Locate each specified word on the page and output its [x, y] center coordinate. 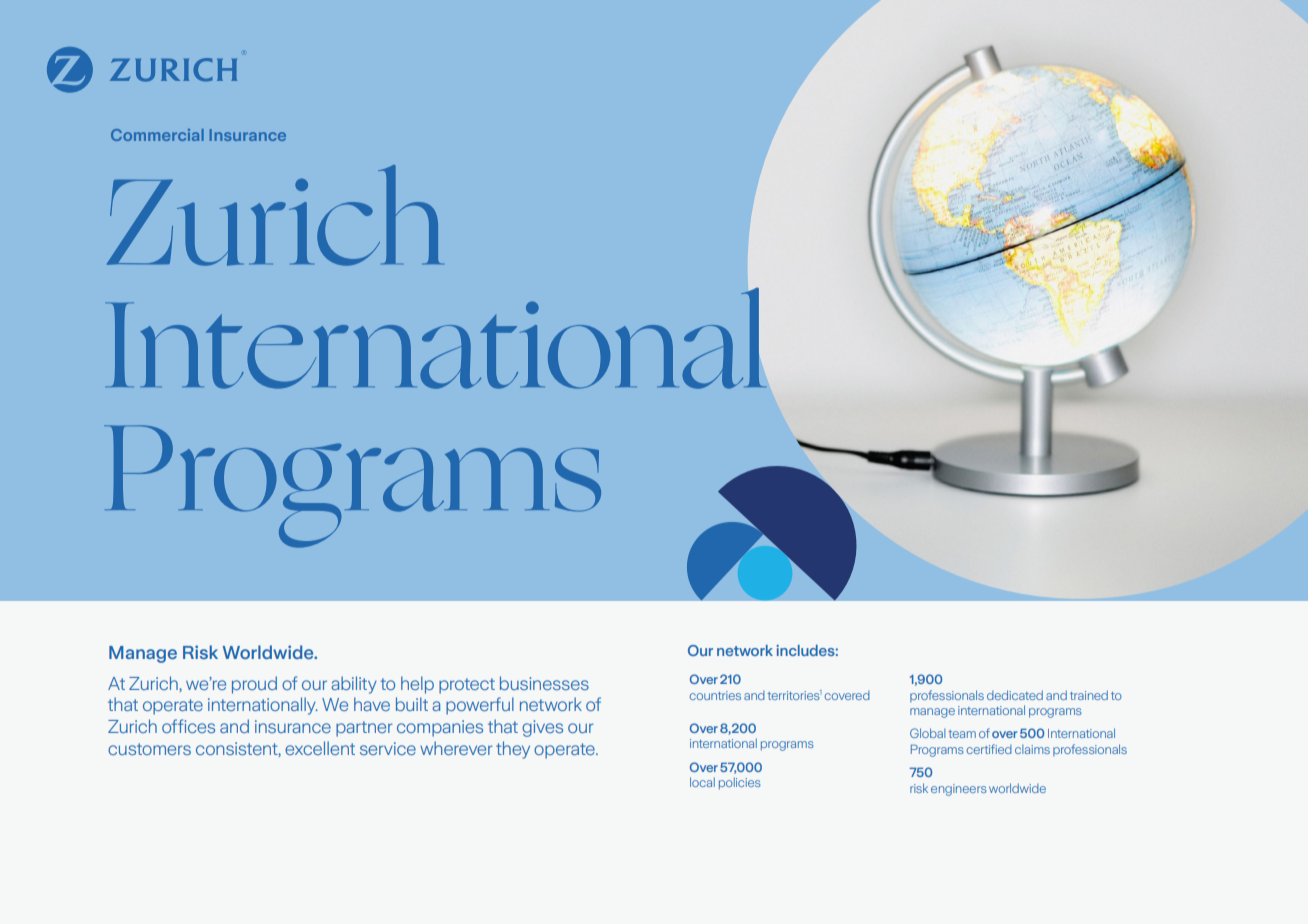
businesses [544, 683]
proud [254, 685]
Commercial [157, 135]
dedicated [1015, 695]
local [702, 782]
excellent [320, 748]
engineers [959, 790]
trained [1089, 695]
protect [467, 686]
